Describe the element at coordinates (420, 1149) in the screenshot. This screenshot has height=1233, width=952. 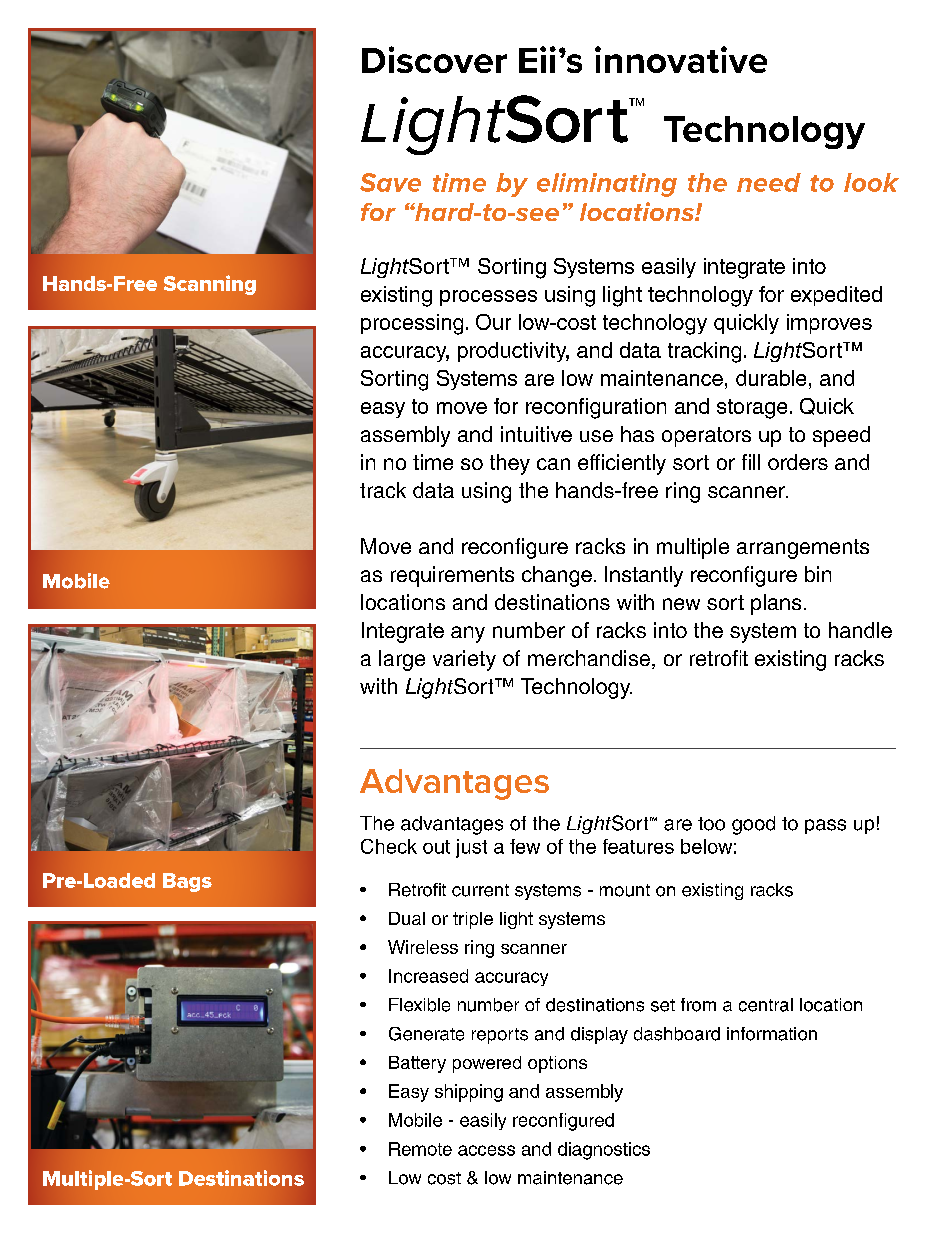
I see `Remote` at that location.
